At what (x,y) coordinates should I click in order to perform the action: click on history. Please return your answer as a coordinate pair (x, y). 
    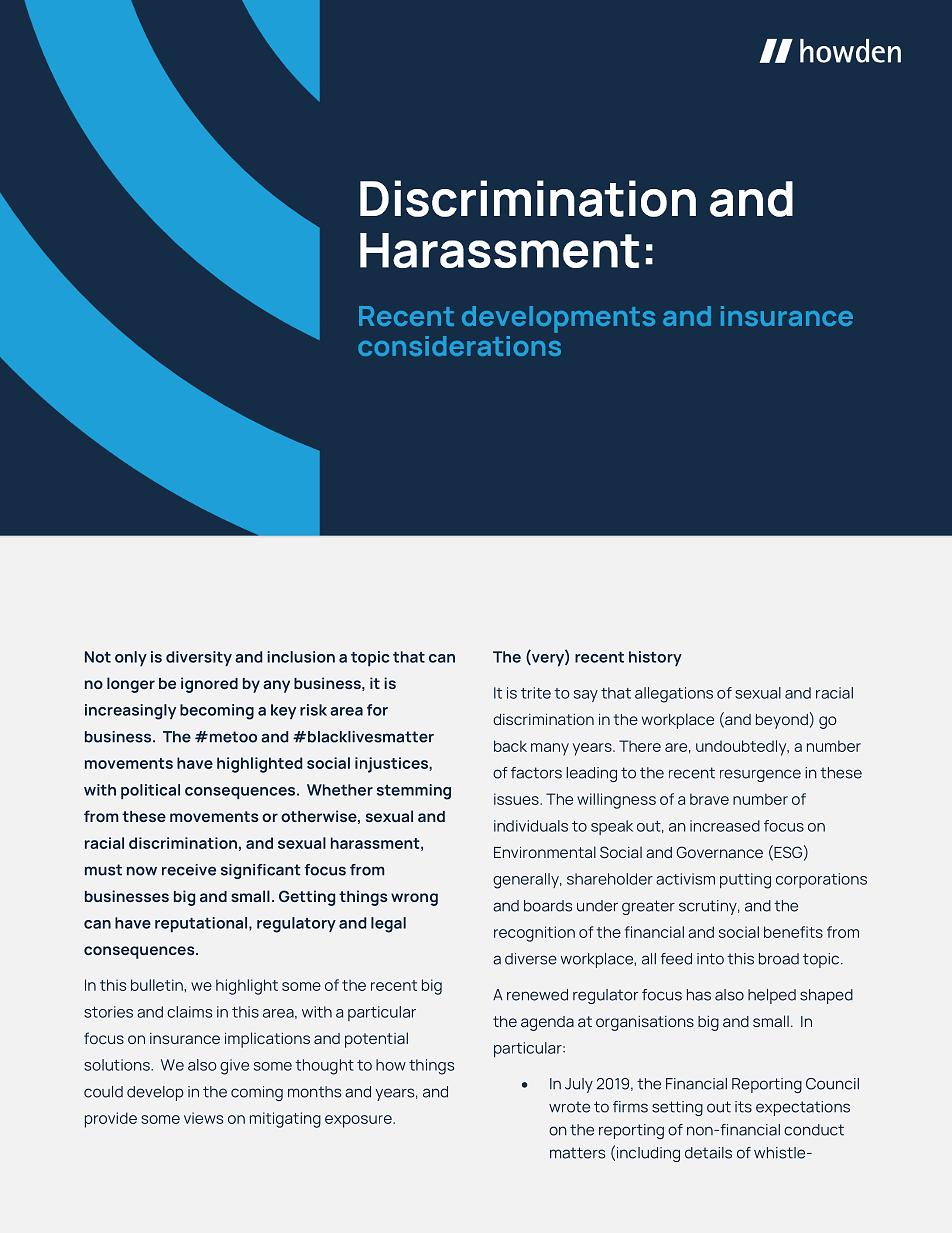
    Looking at the image, I should click on (655, 658).
